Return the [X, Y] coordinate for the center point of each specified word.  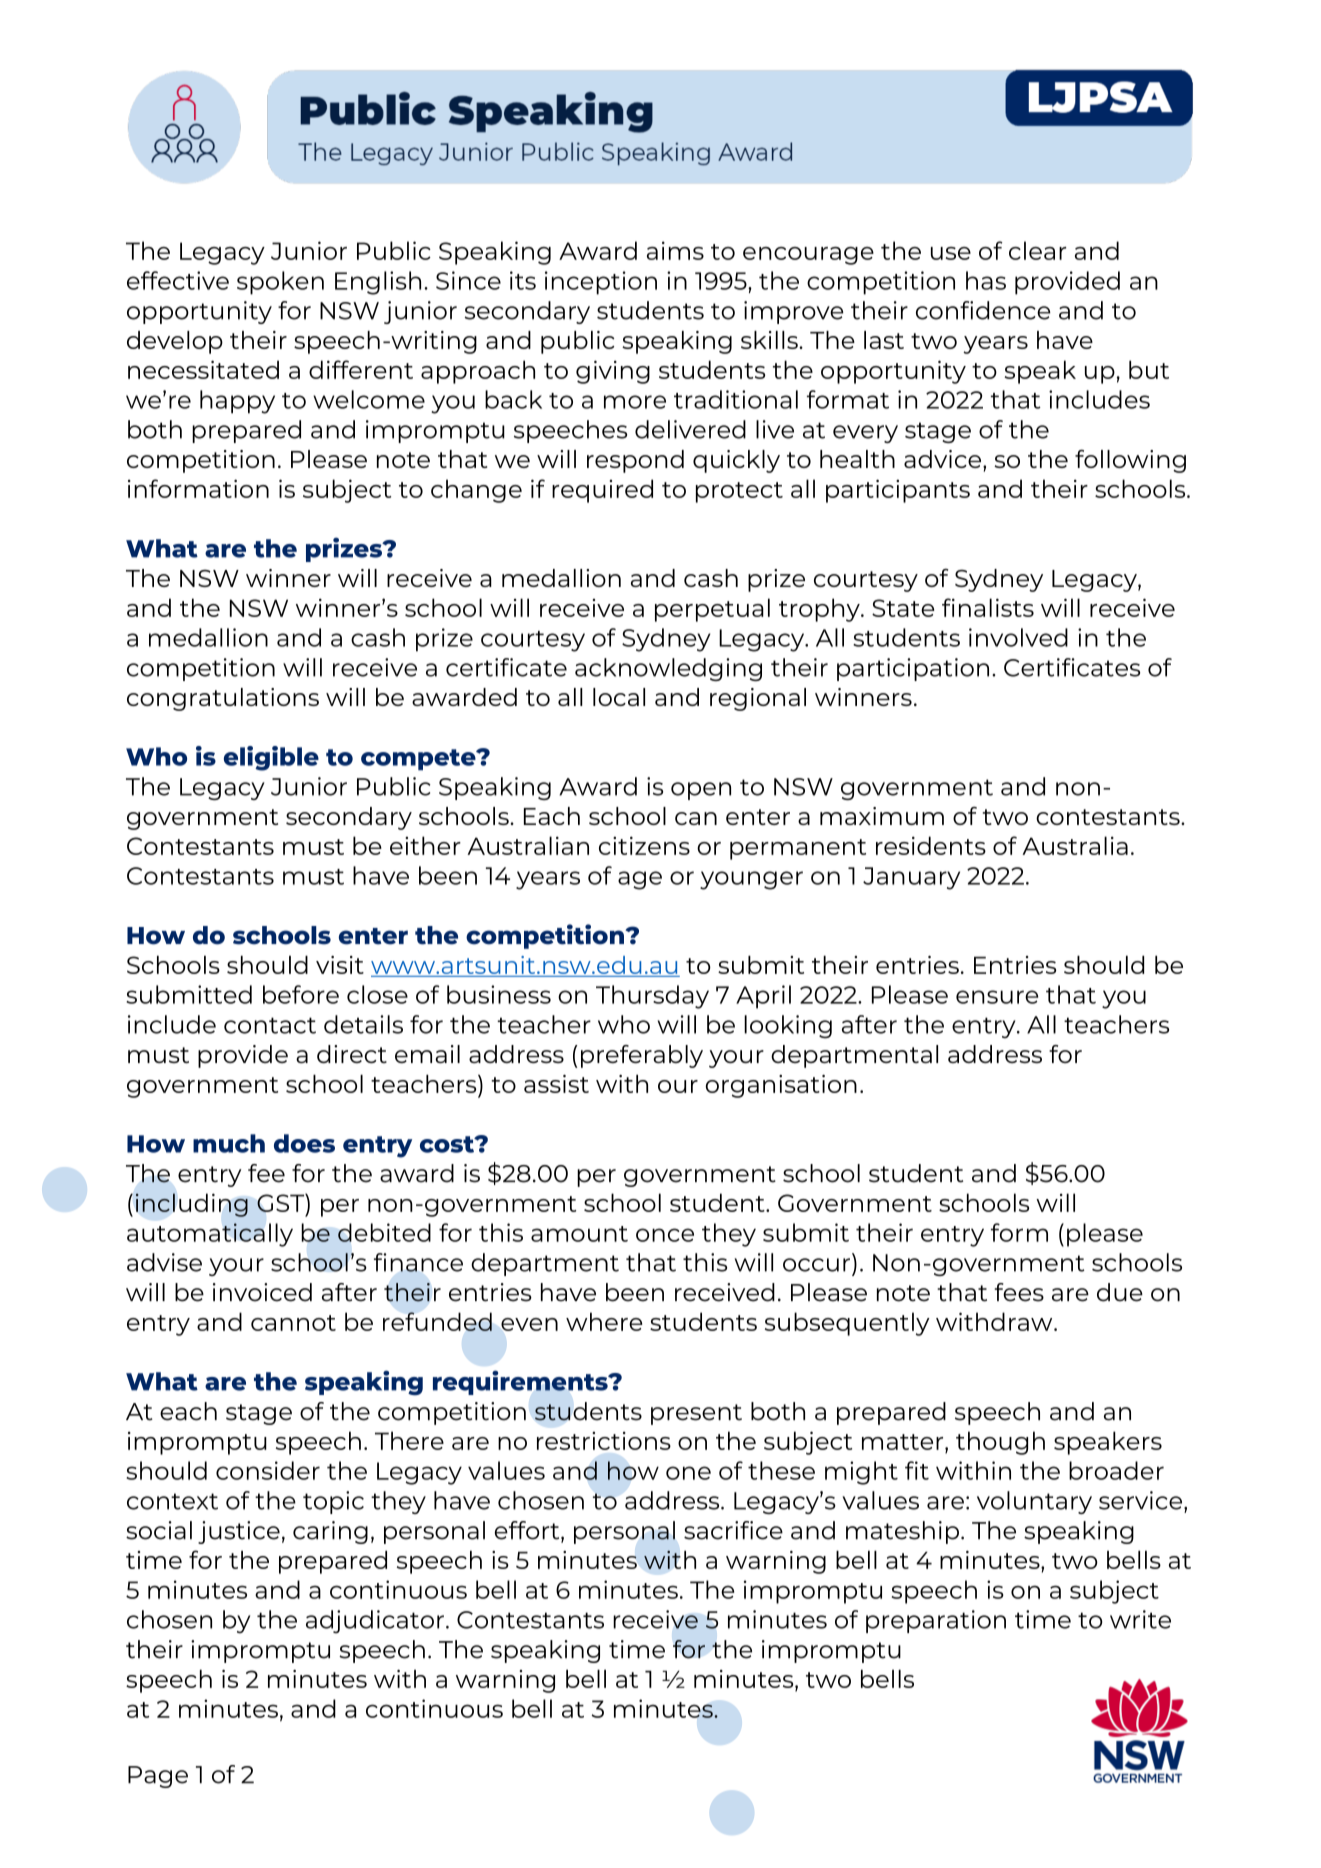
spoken [280, 283]
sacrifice [733, 1530]
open [701, 791]
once [665, 1235]
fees [1019, 1292]
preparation [936, 1621]
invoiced [262, 1292]
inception [601, 283]
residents [931, 845]
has [986, 280]
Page [158, 1777]
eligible [271, 758]
